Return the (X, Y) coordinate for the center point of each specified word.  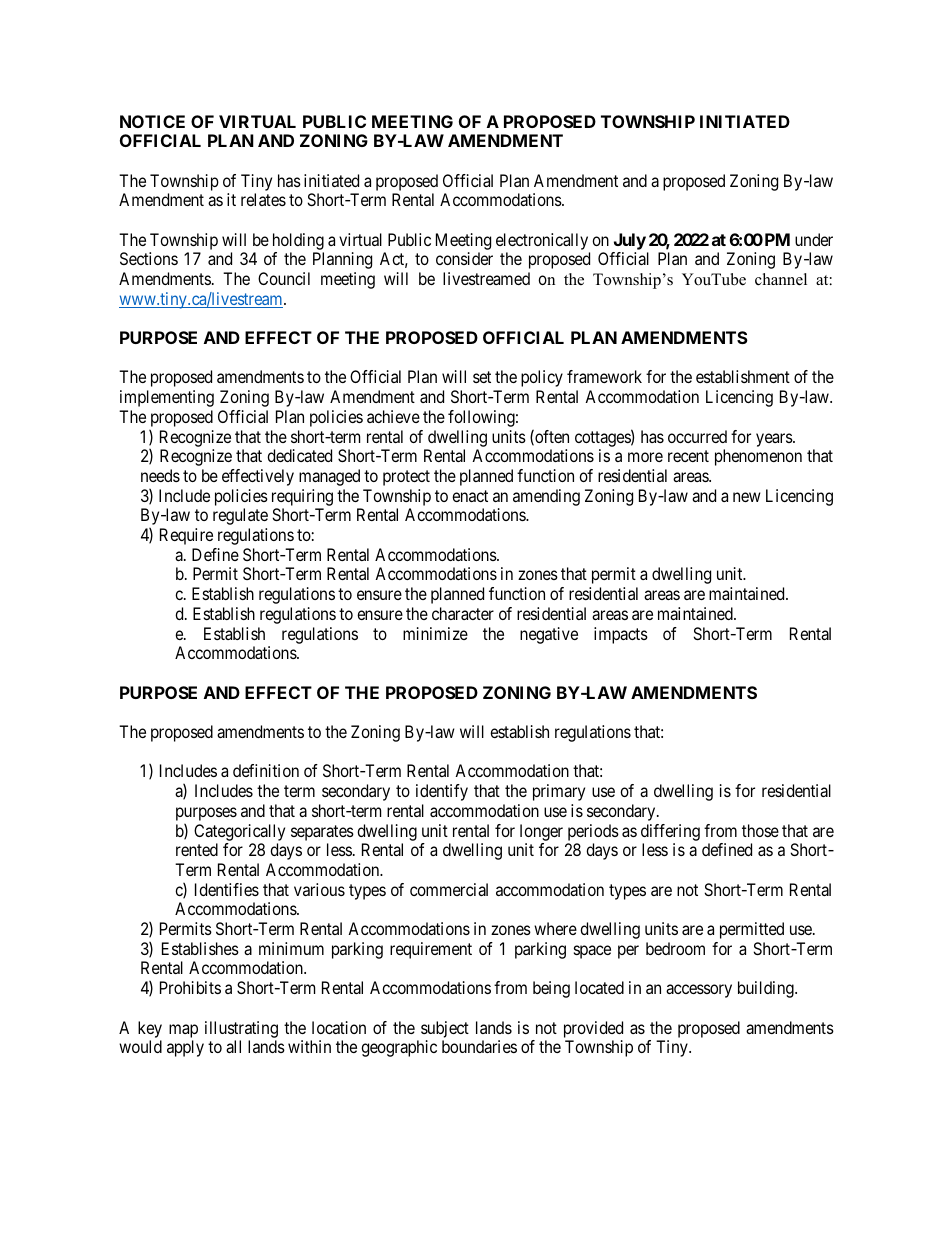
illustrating (241, 1029)
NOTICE (152, 121)
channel (781, 279)
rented (197, 849)
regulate (240, 516)
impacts (621, 635)
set (482, 377)
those (760, 830)
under (814, 239)
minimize (435, 633)
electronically (542, 241)
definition (266, 770)
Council (284, 278)
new (747, 497)
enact (470, 496)
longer (541, 832)
